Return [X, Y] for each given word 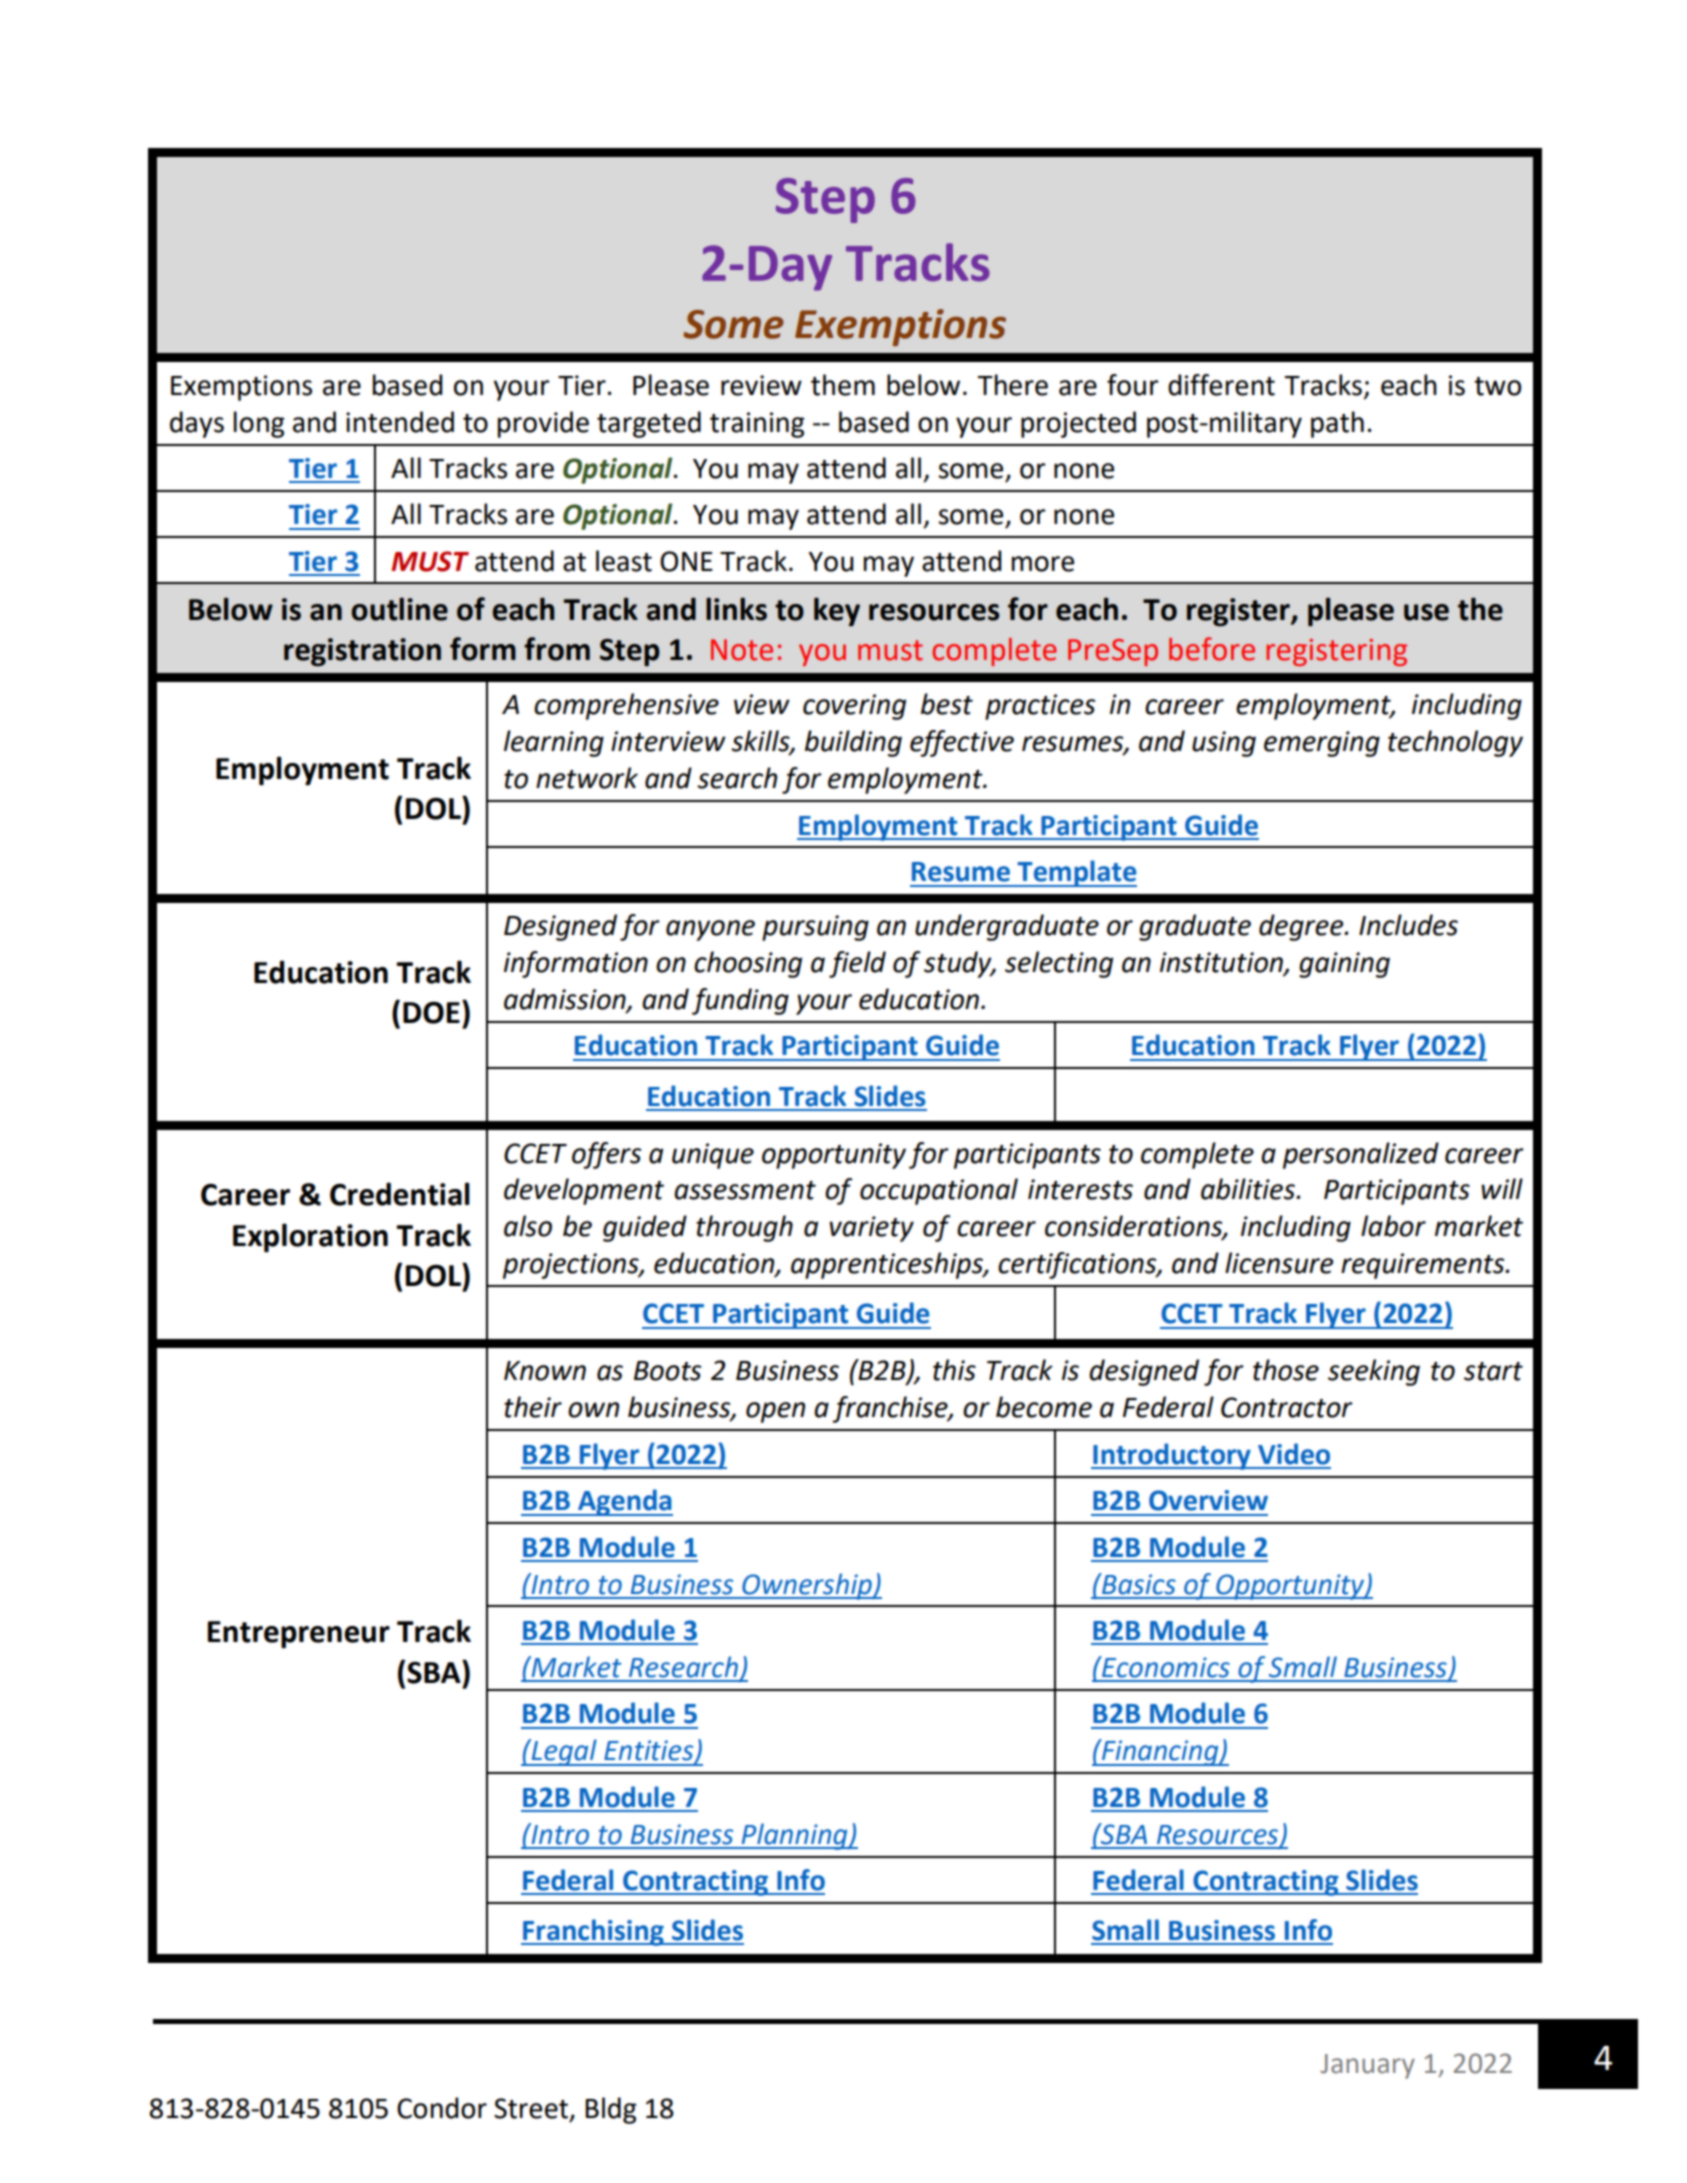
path [1337, 424]
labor [1393, 1226]
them [843, 385]
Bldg [611, 2110]
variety [871, 1229]
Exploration [310, 1238]
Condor [442, 2108]
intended [400, 422]
